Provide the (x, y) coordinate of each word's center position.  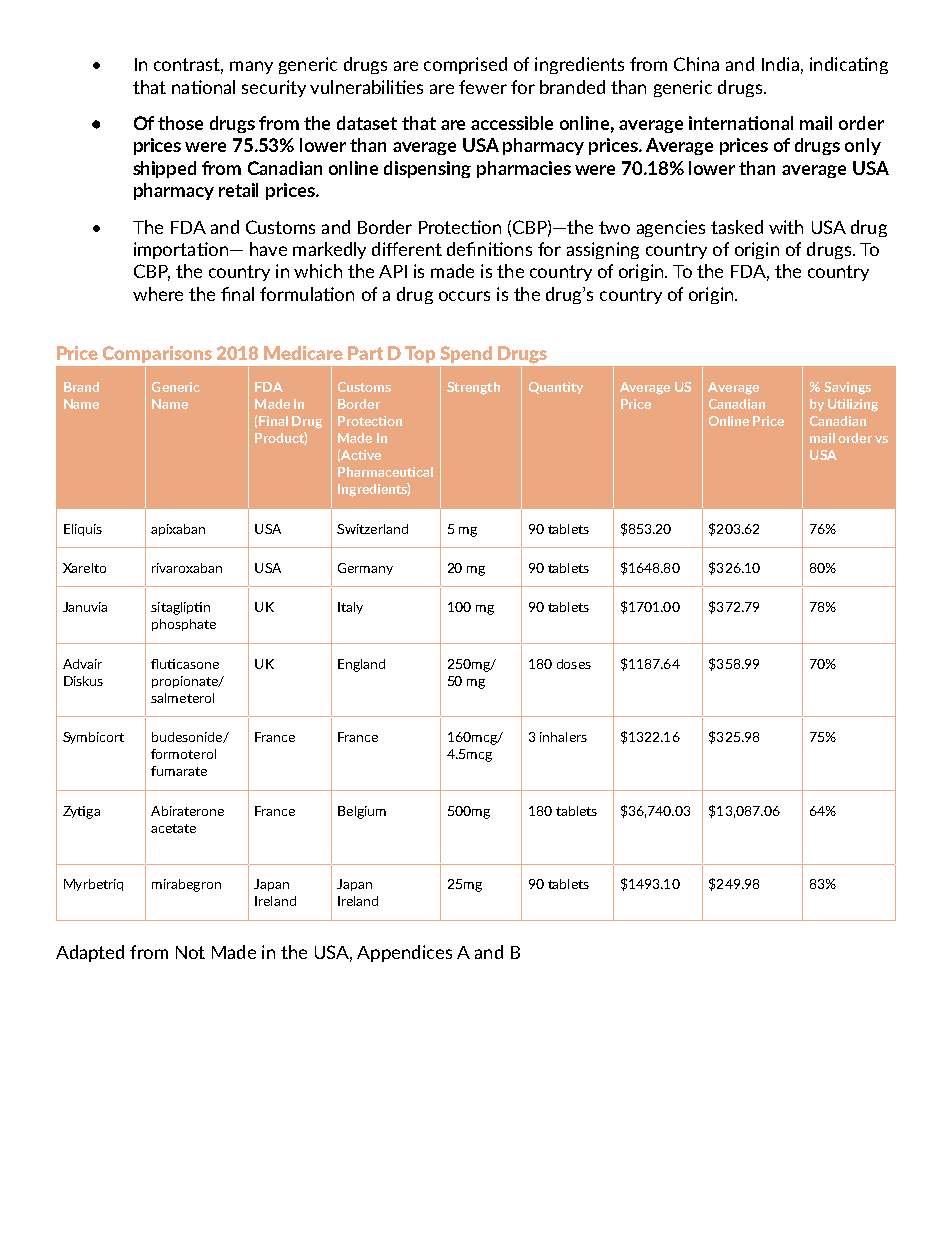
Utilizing (853, 405)
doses (574, 664)
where (158, 294)
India (780, 64)
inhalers (563, 737)
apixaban (178, 530)
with (786, 227)
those (180, 123)
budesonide (188, 737)
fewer (483, 87)
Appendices (404, 953)
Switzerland (372, 529)
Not (190, 952)
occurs (464, 296)
